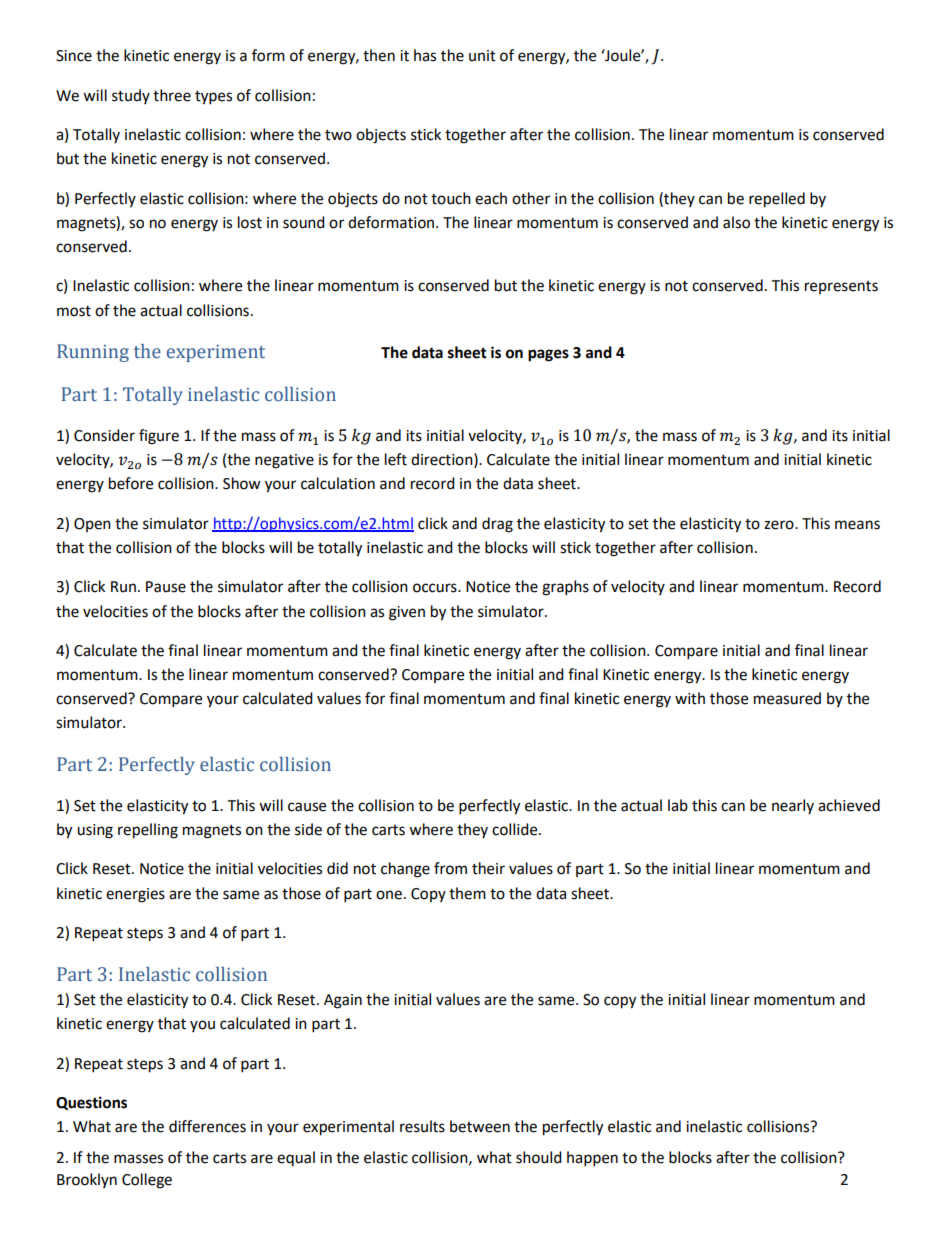 This screenshot has width=952, height=1233. I want to click on repelled, so click(777, 200).
